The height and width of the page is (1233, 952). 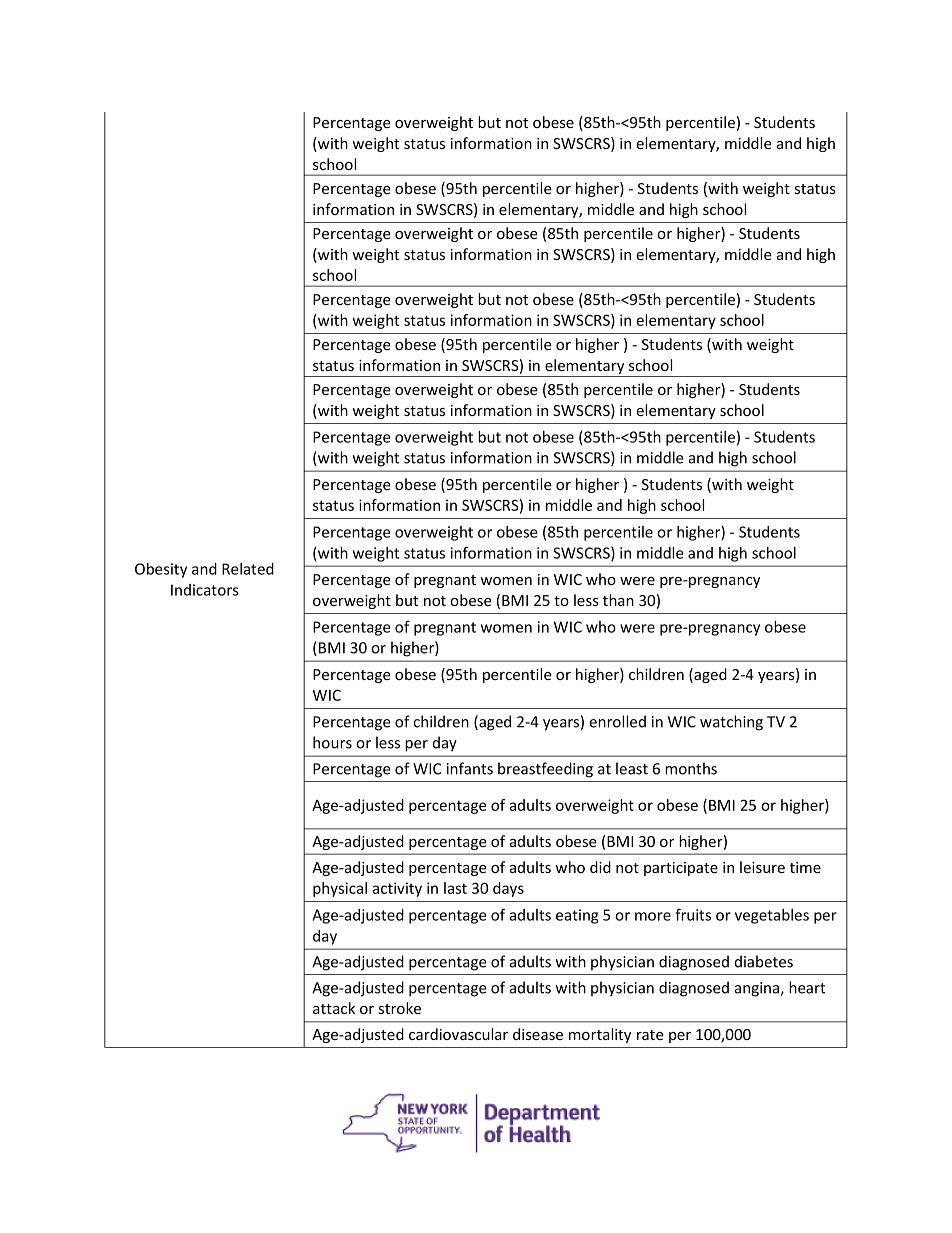 I want to click on Indicators, so click(x=205, y=590).
